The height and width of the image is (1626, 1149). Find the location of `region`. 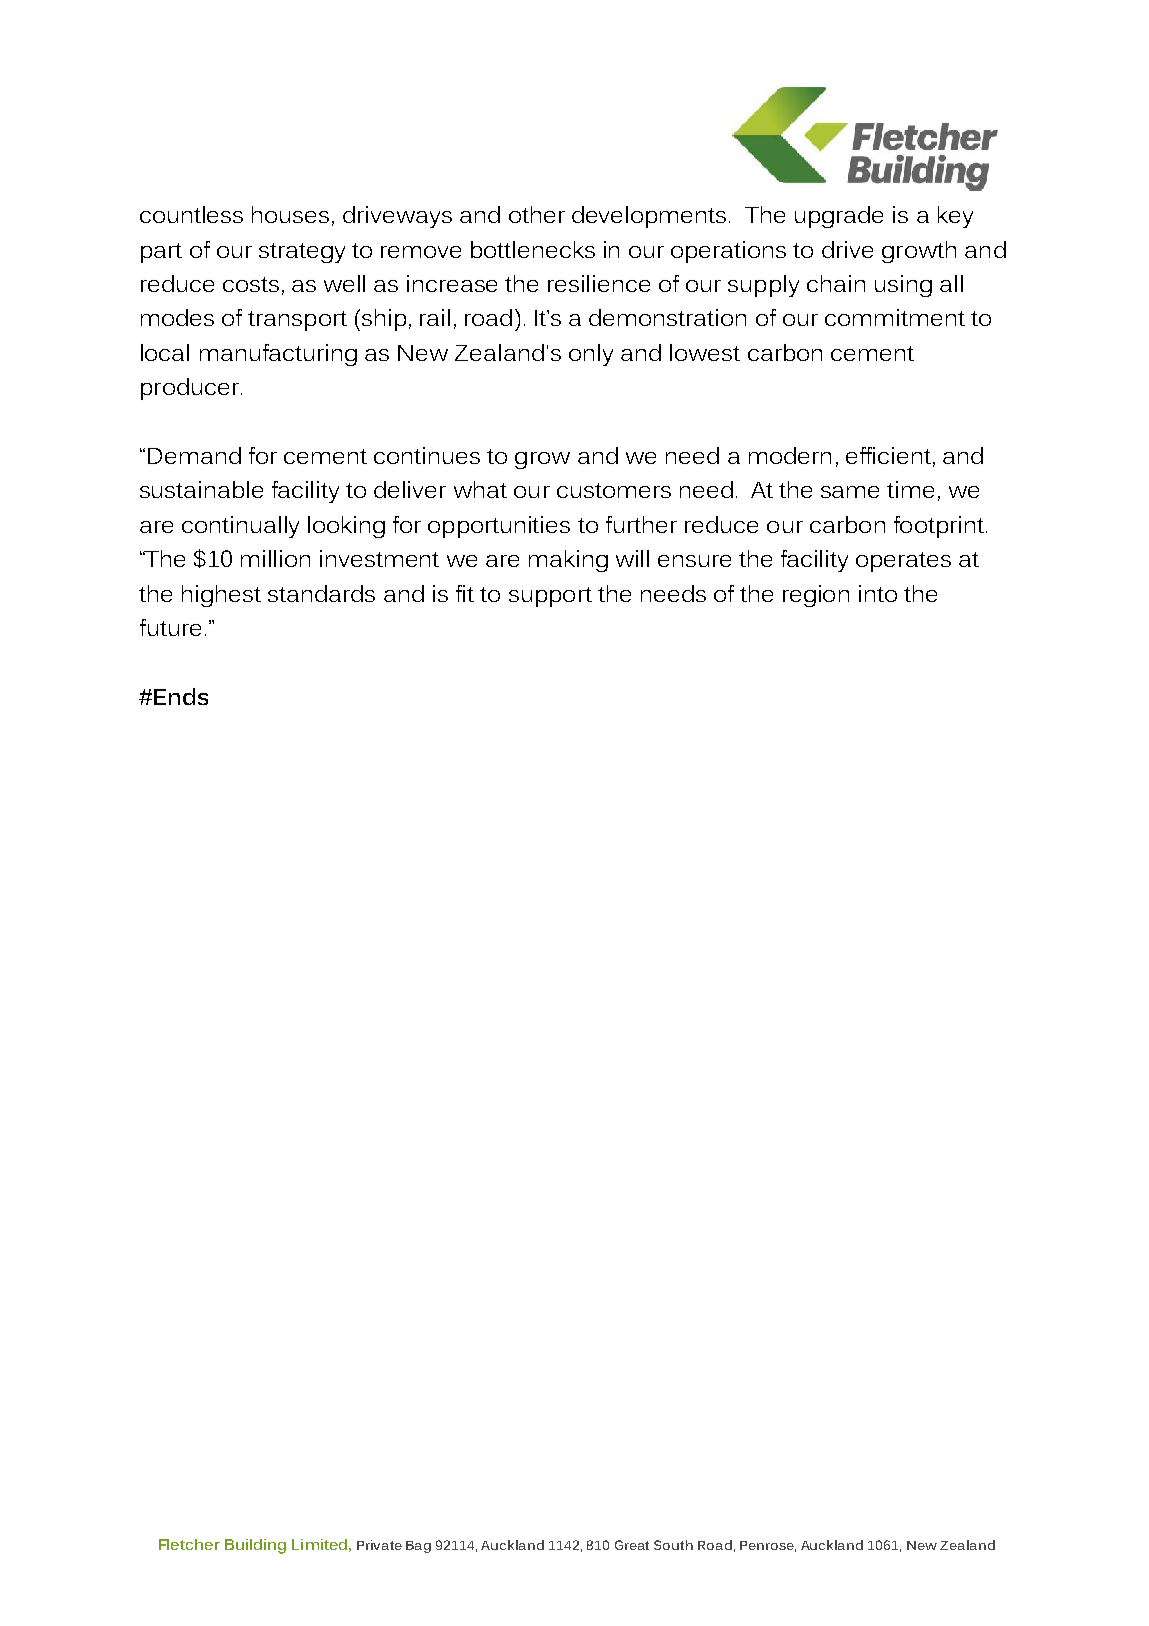

region is located at coordinates (816, 596).
